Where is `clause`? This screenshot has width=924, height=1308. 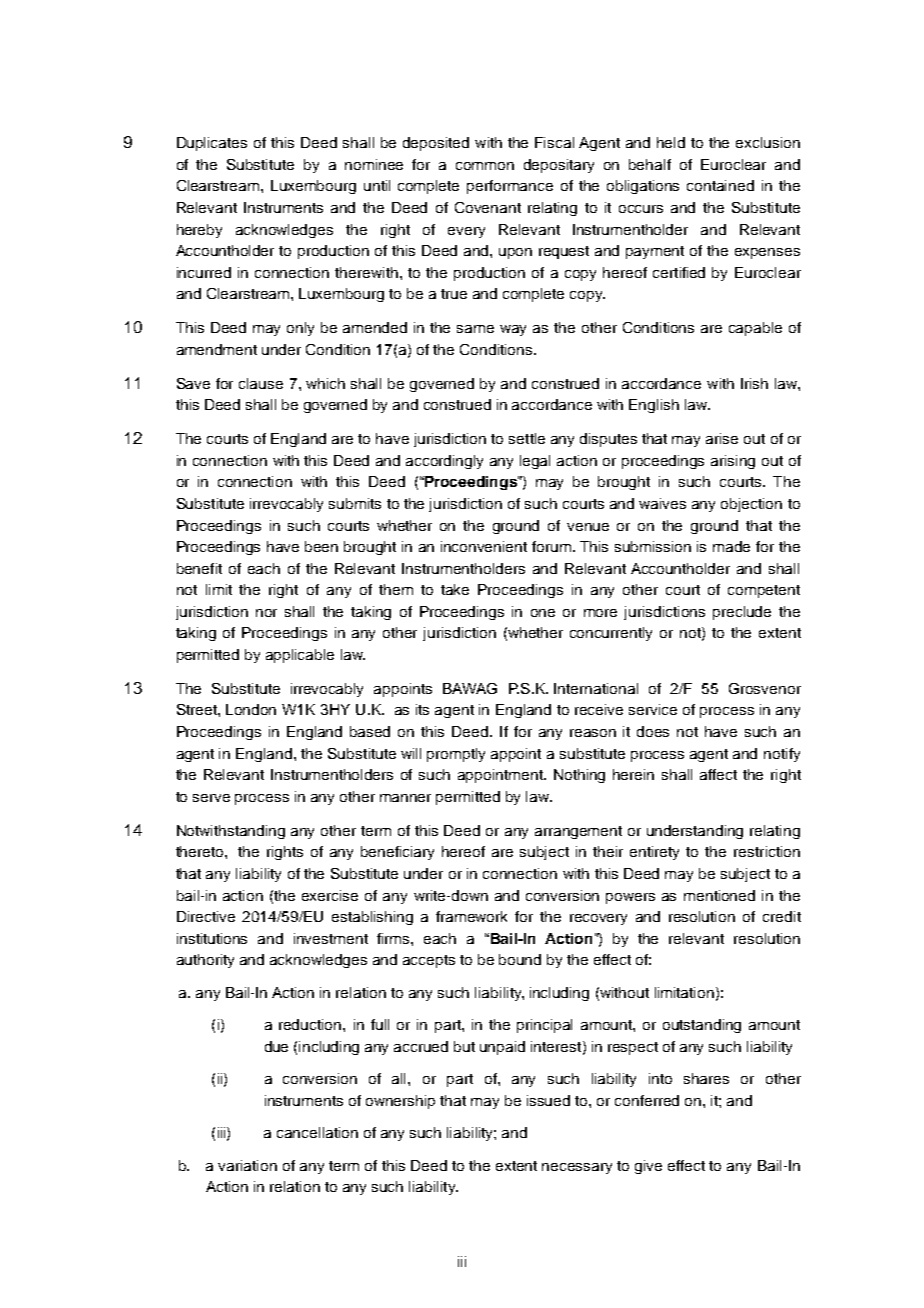 clause is located at coordinates (261, 383).
